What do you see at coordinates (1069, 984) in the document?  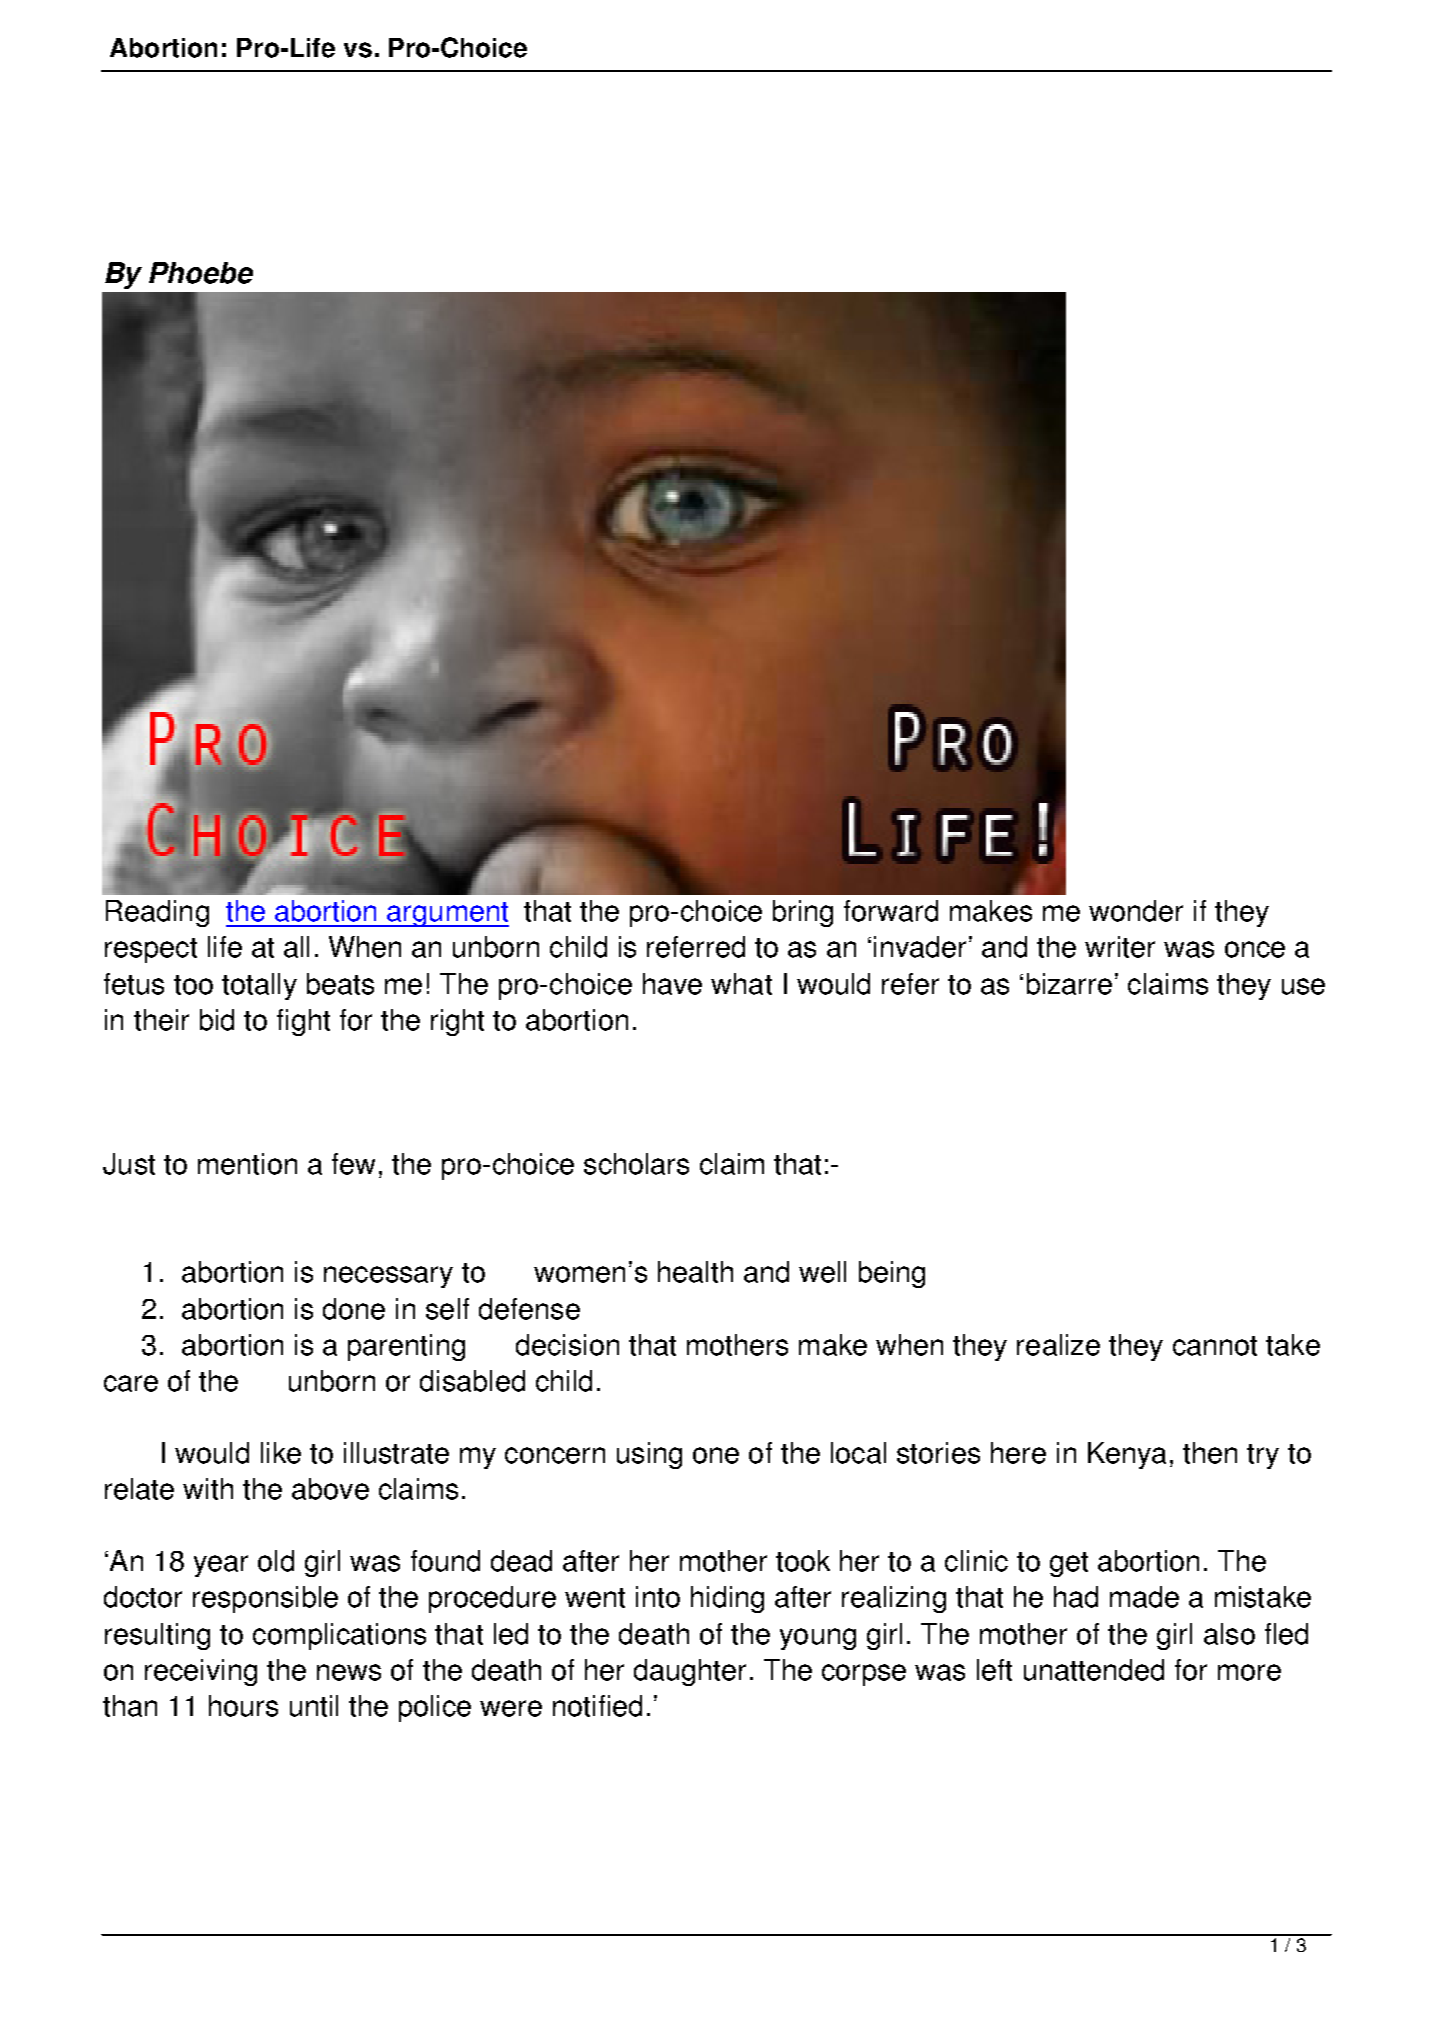 I see `bizarre` at bounding box center [1069, 984].
